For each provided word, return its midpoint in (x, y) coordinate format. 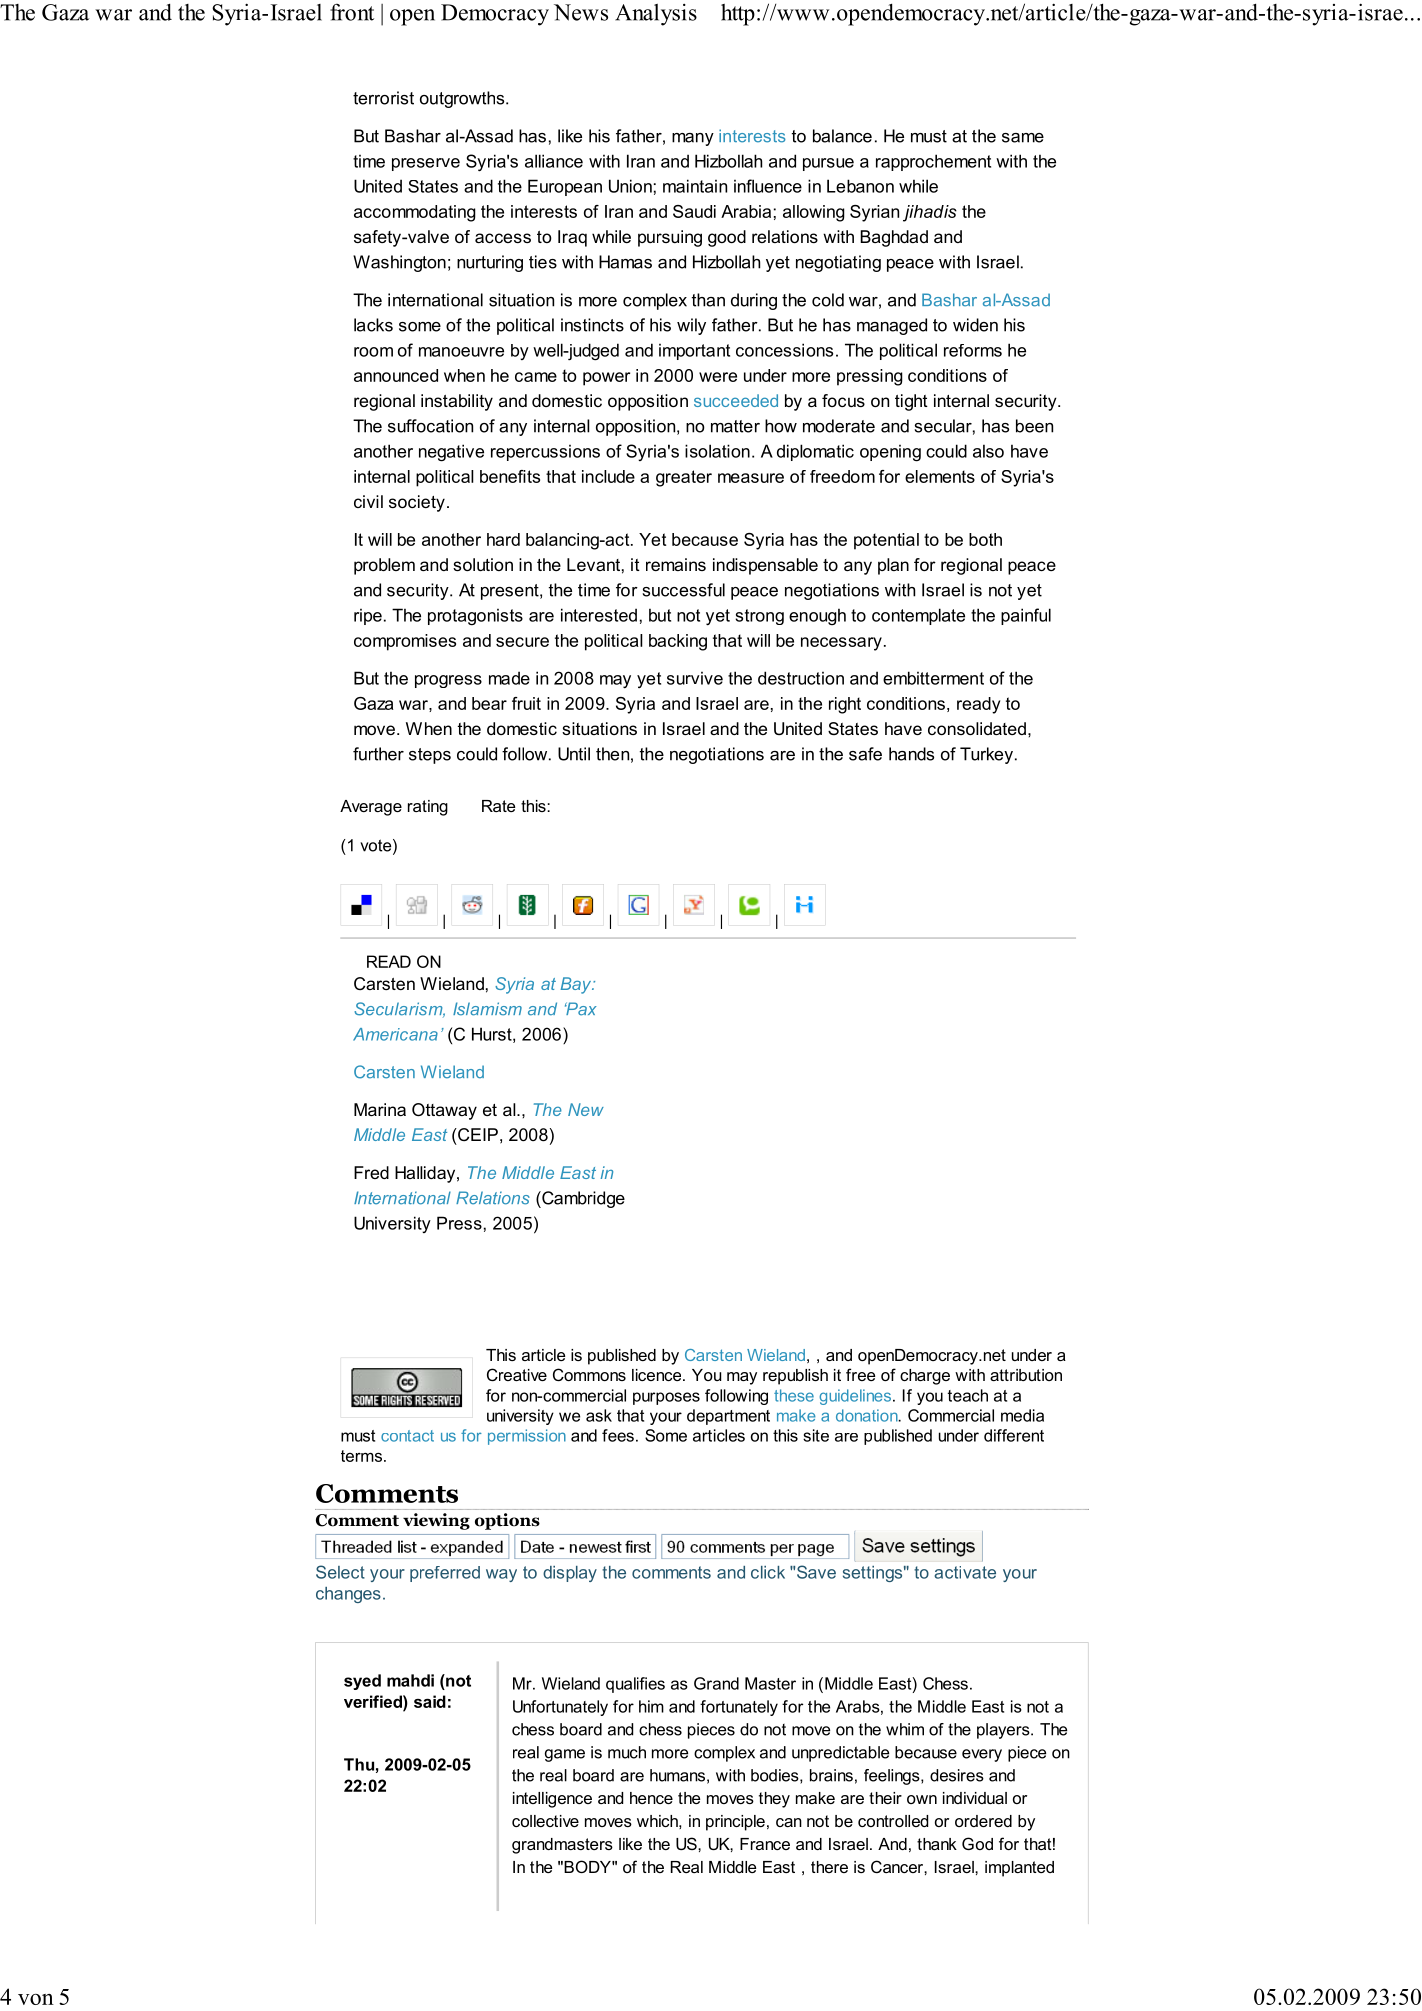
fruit (526, 703)
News (581, 12)
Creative (517, 1374)
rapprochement (933, 162)
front (352, 12)
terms (363, 1456)
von (36, 1999)
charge (925, 1377)
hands (911, 754)
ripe (368, 617)
